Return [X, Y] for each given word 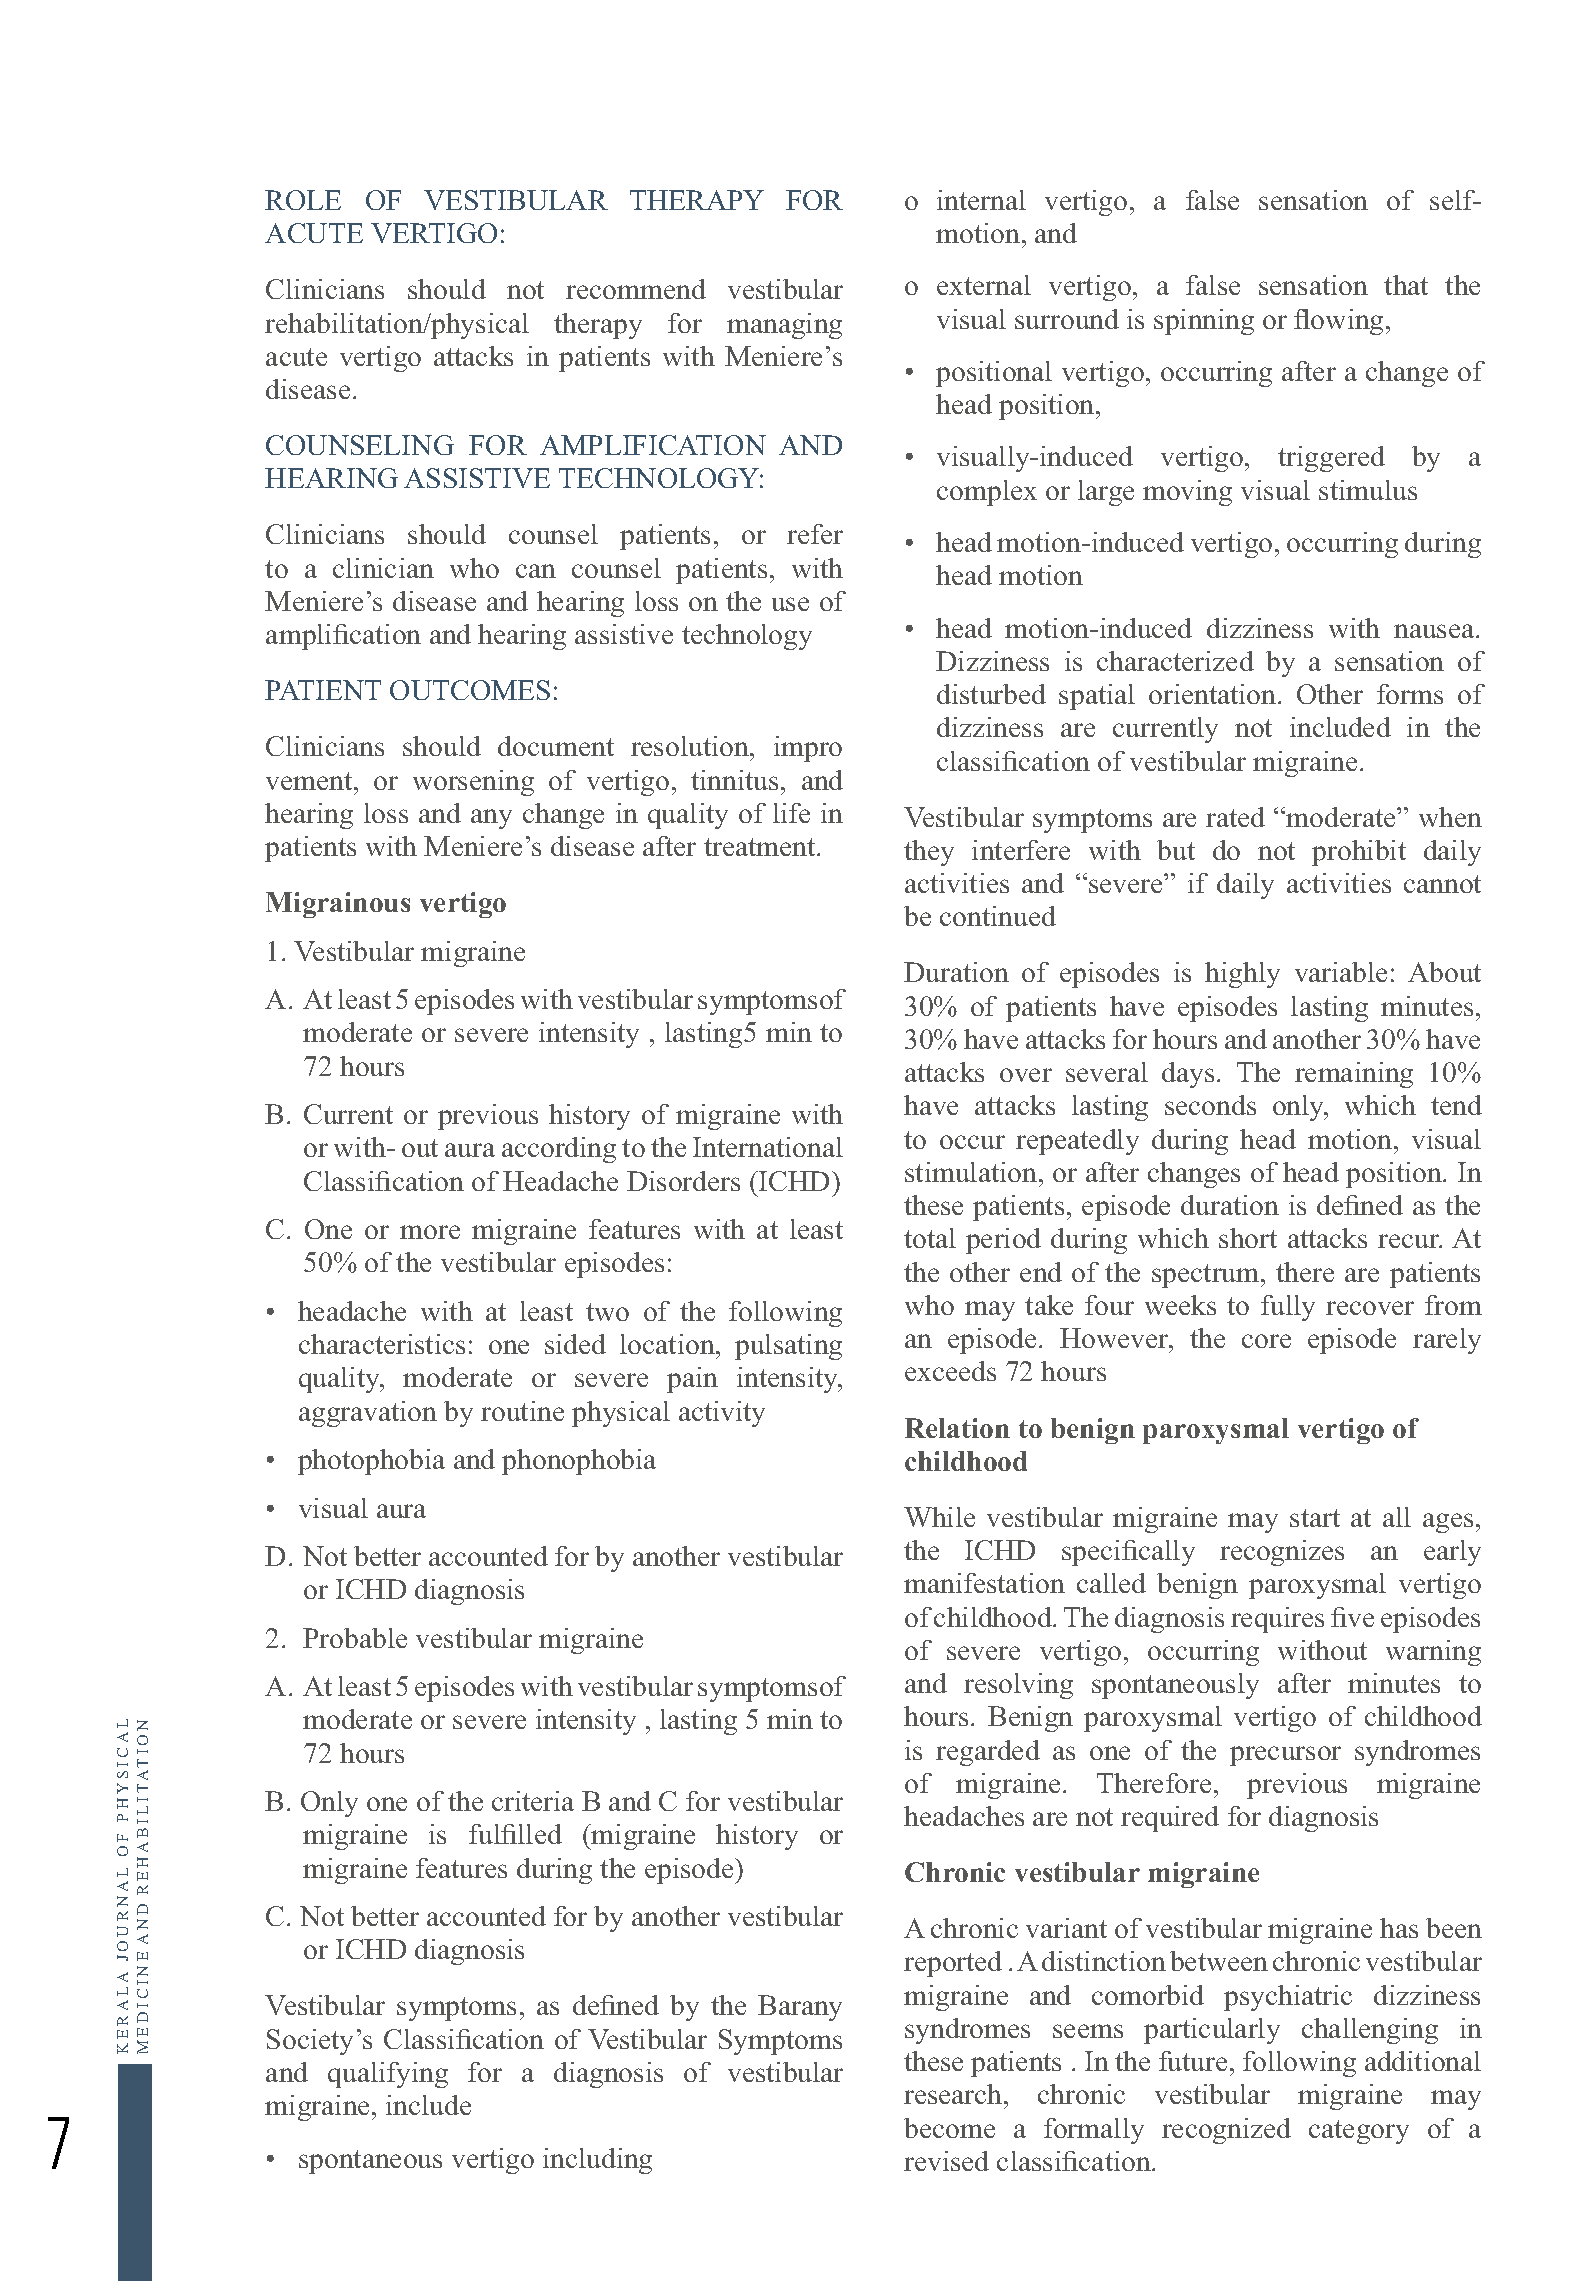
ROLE [303, 200]
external [984, 285]
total [930, 1238]
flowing [1340, 322]
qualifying [388, 2075]
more [430, 1232]
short [1248, 1238]
